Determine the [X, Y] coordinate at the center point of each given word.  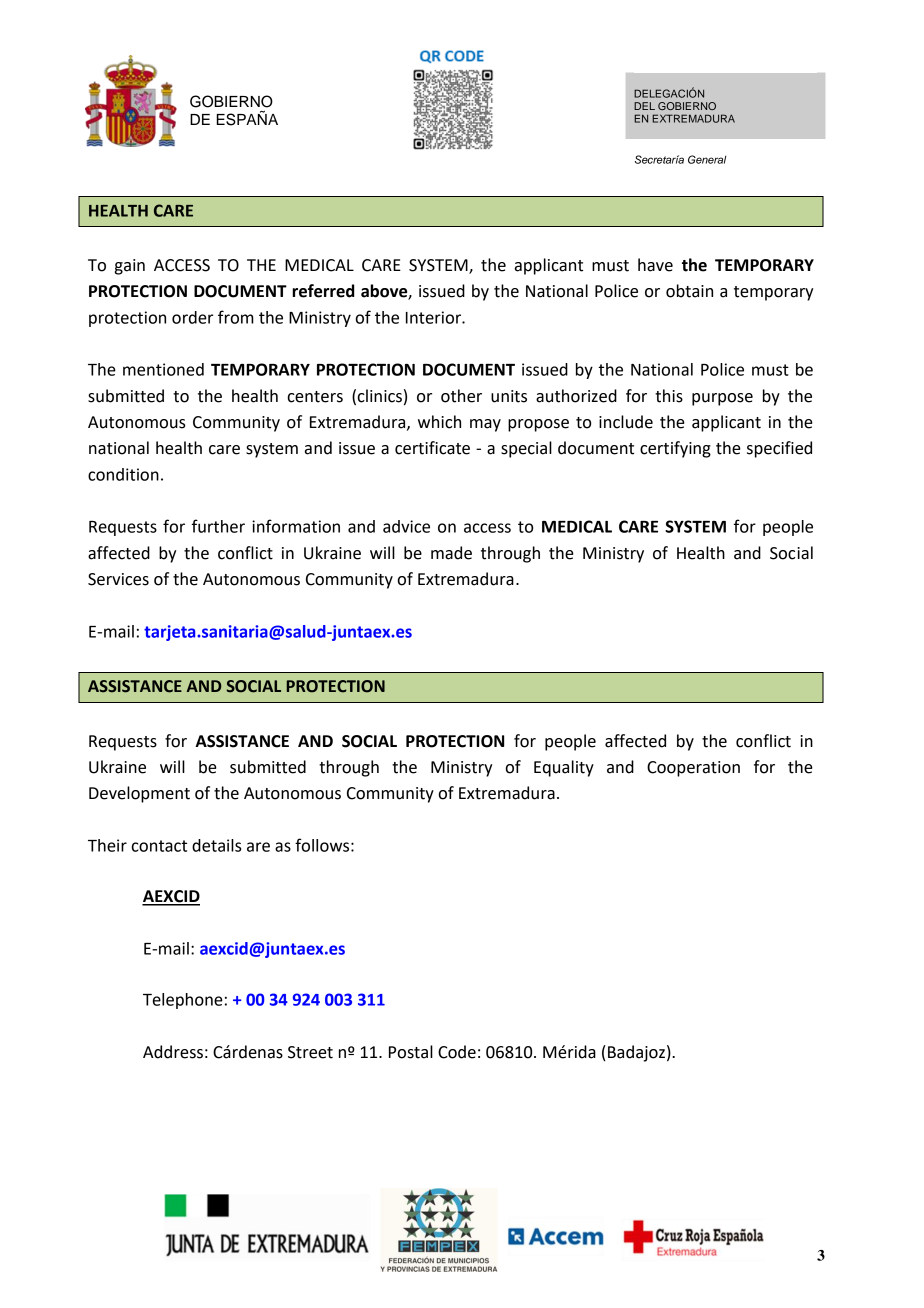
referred [323, 291]
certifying [675, 449]
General [707, 159]
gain [130, 267]
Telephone [183, 1001]
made [451, 553]
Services [118, 579]
